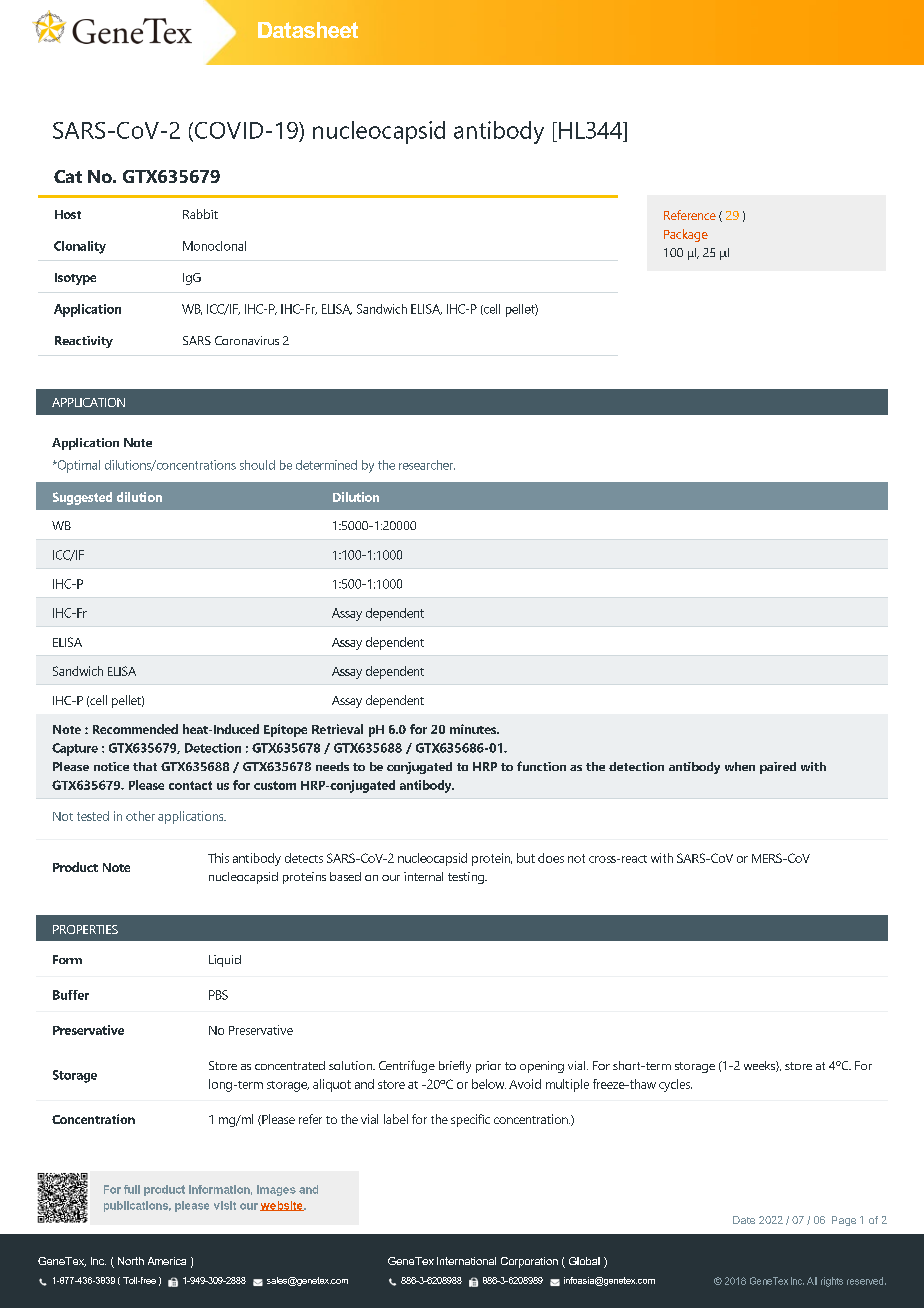  I want to click on Datasheet, so click(308, 30).
